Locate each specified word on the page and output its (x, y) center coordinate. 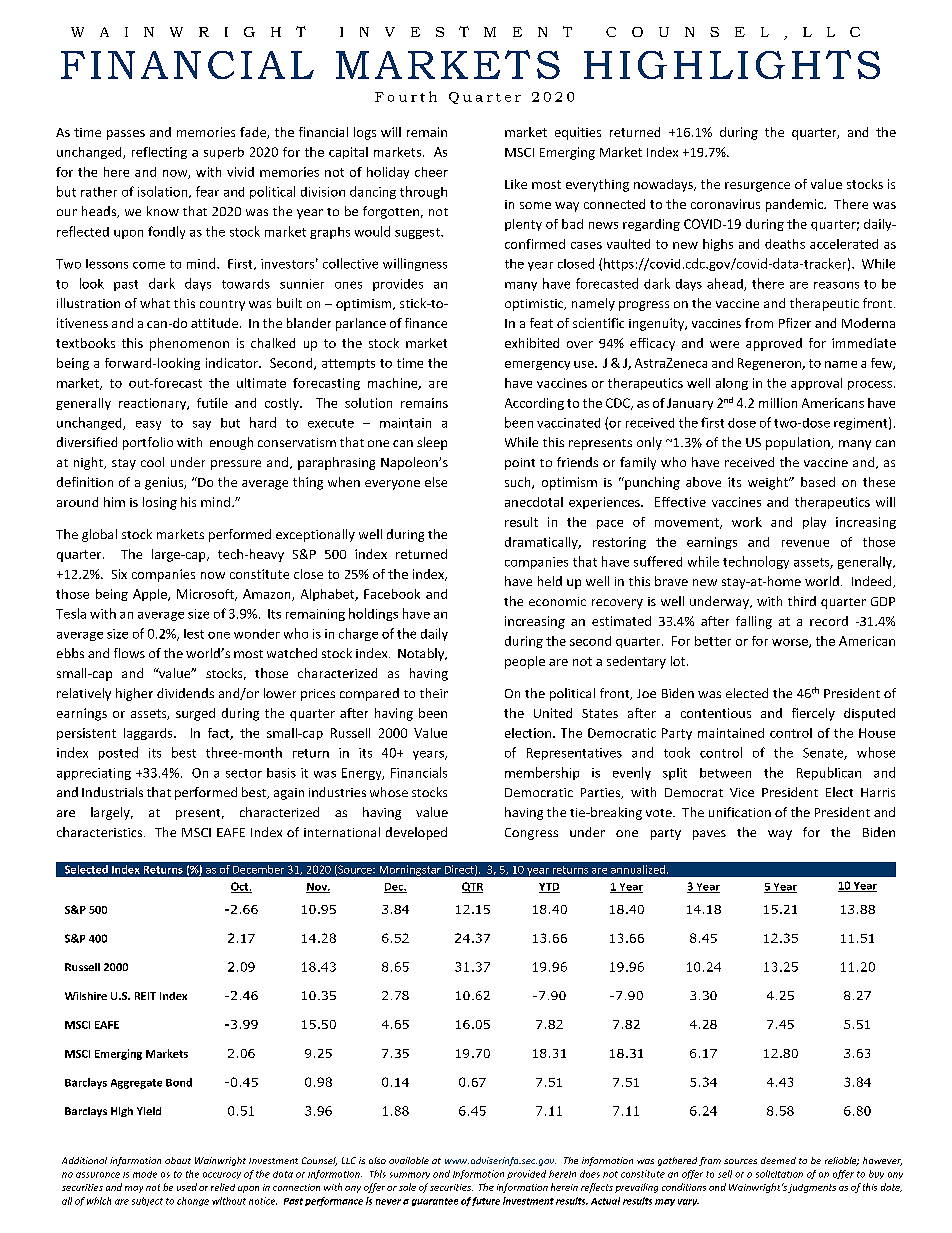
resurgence (757, 187)
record (829, 621)
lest (194, 634)
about (178, 1160)
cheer (431, 172)
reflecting (159, 153)
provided (526, 1174)
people (525, 662)
